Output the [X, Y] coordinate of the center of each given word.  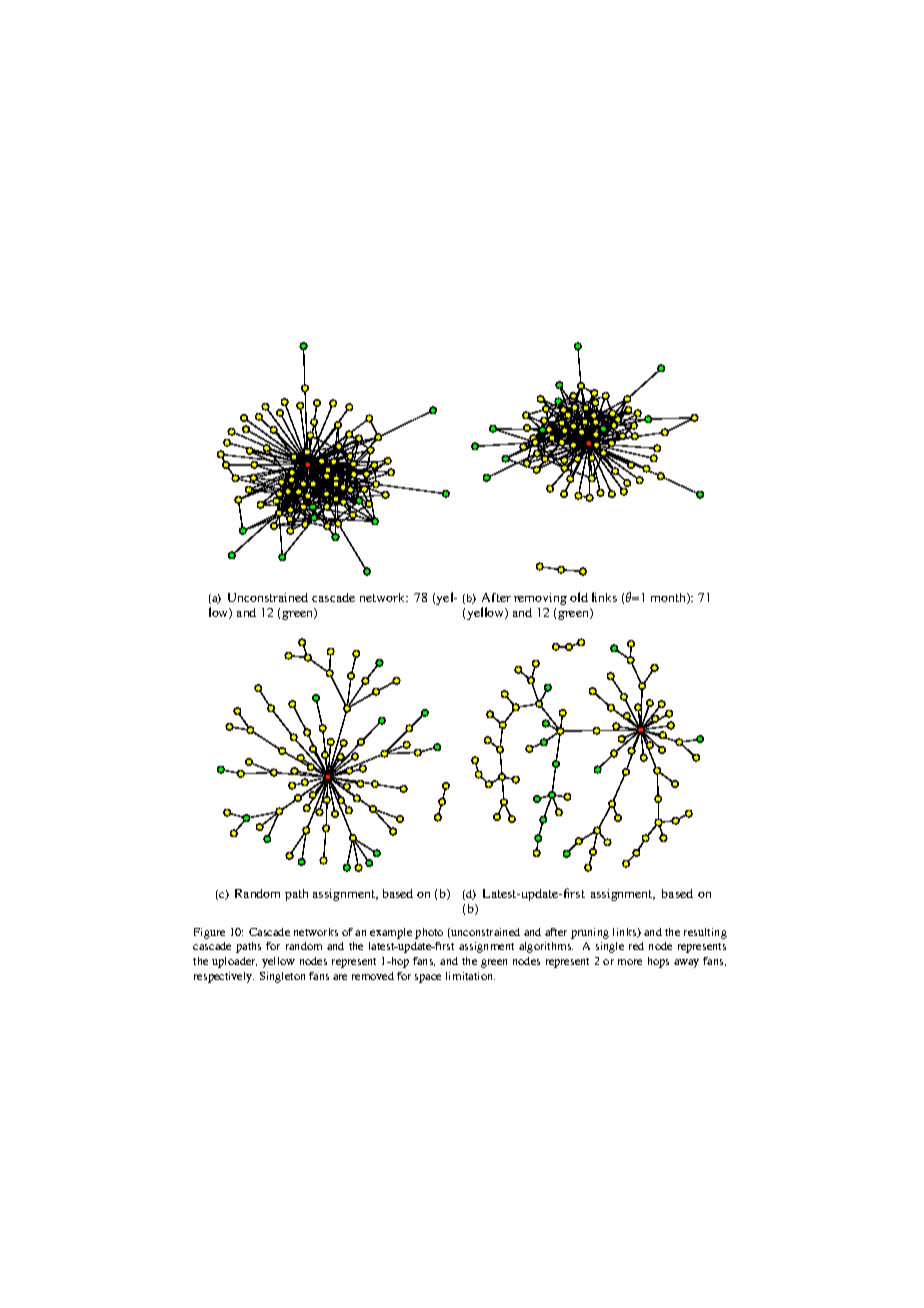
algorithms [546, 947]
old [579, 597]
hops [658, 962]
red [636, 946]
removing [540, 599]
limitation [470, 976]
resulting [705, 933]
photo [429, 933]
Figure [209, 933]
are [340, 977]
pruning [590, 933]
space [428, 978]
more [630, 962]
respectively [224, 977]
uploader [234, 962]
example [391, 933]
